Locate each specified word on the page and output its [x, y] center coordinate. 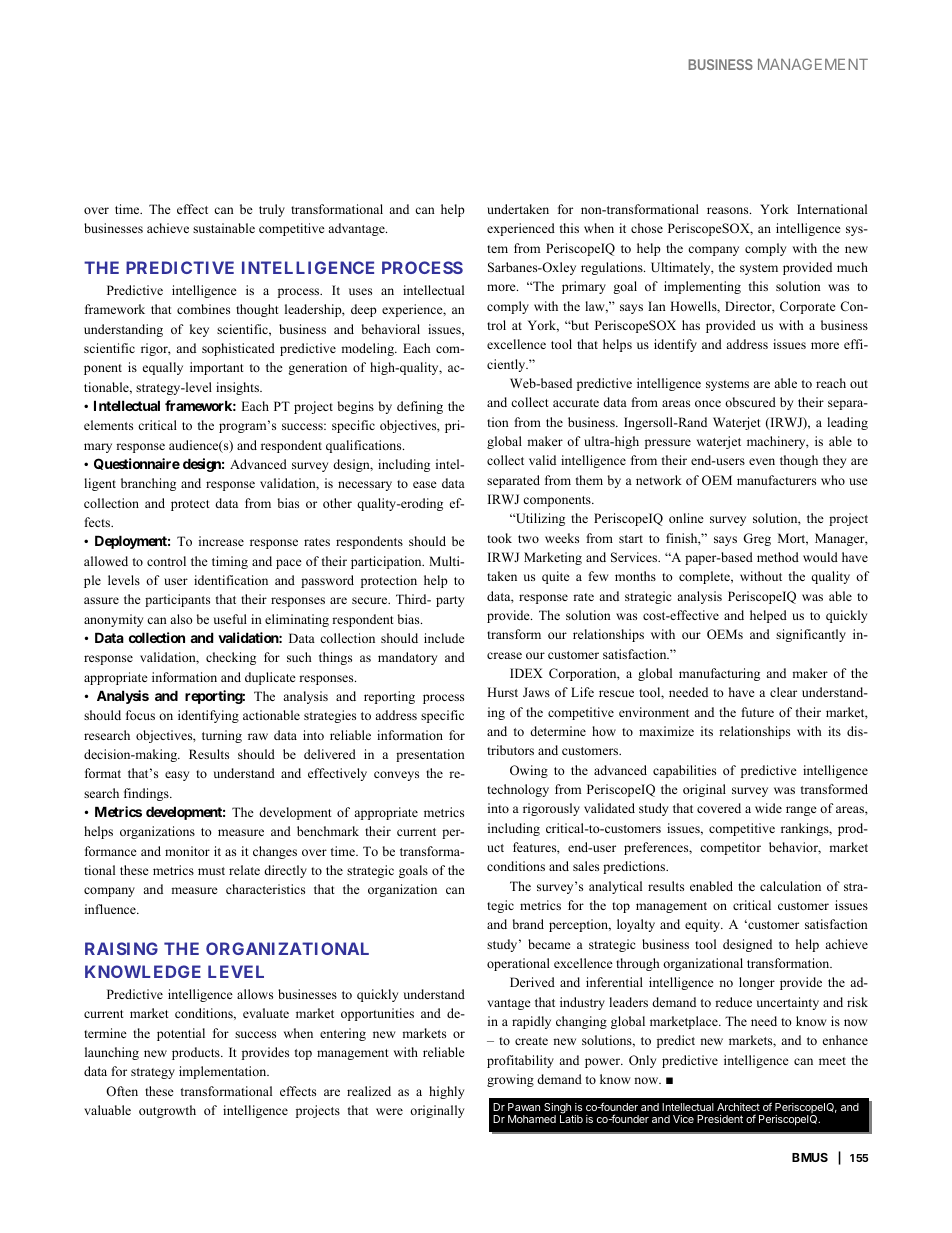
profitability [520, 1061]
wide [768, 808]
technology [518, 790]
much [852, 267]
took [499, 538]
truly [272, 210]
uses [360, 291]
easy [177, 776]
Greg [757, 539]
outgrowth [167, 1111]
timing [230, 562]
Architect [738, 1107]
